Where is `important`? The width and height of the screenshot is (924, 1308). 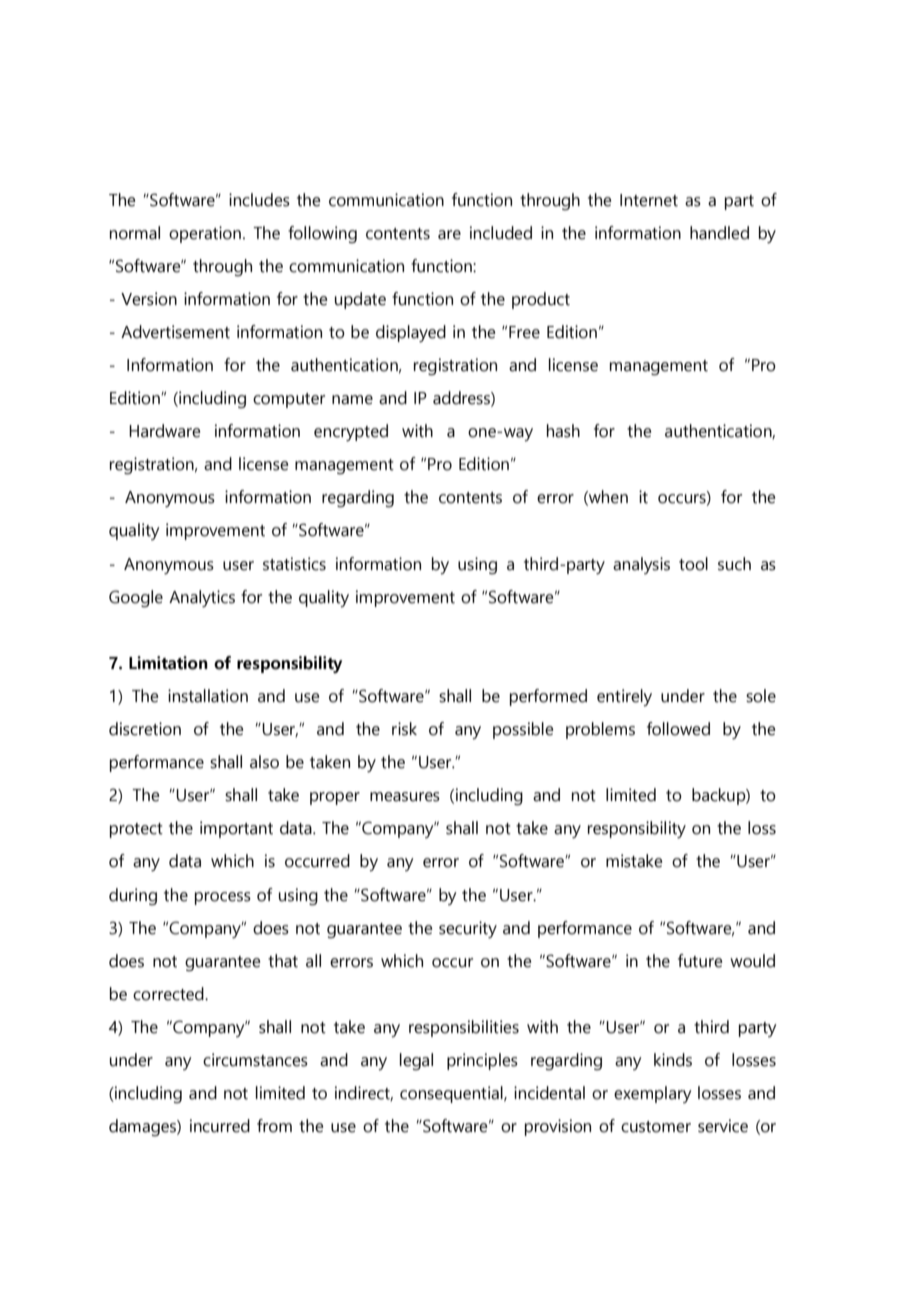 important is located at coordinates (236, 829).
